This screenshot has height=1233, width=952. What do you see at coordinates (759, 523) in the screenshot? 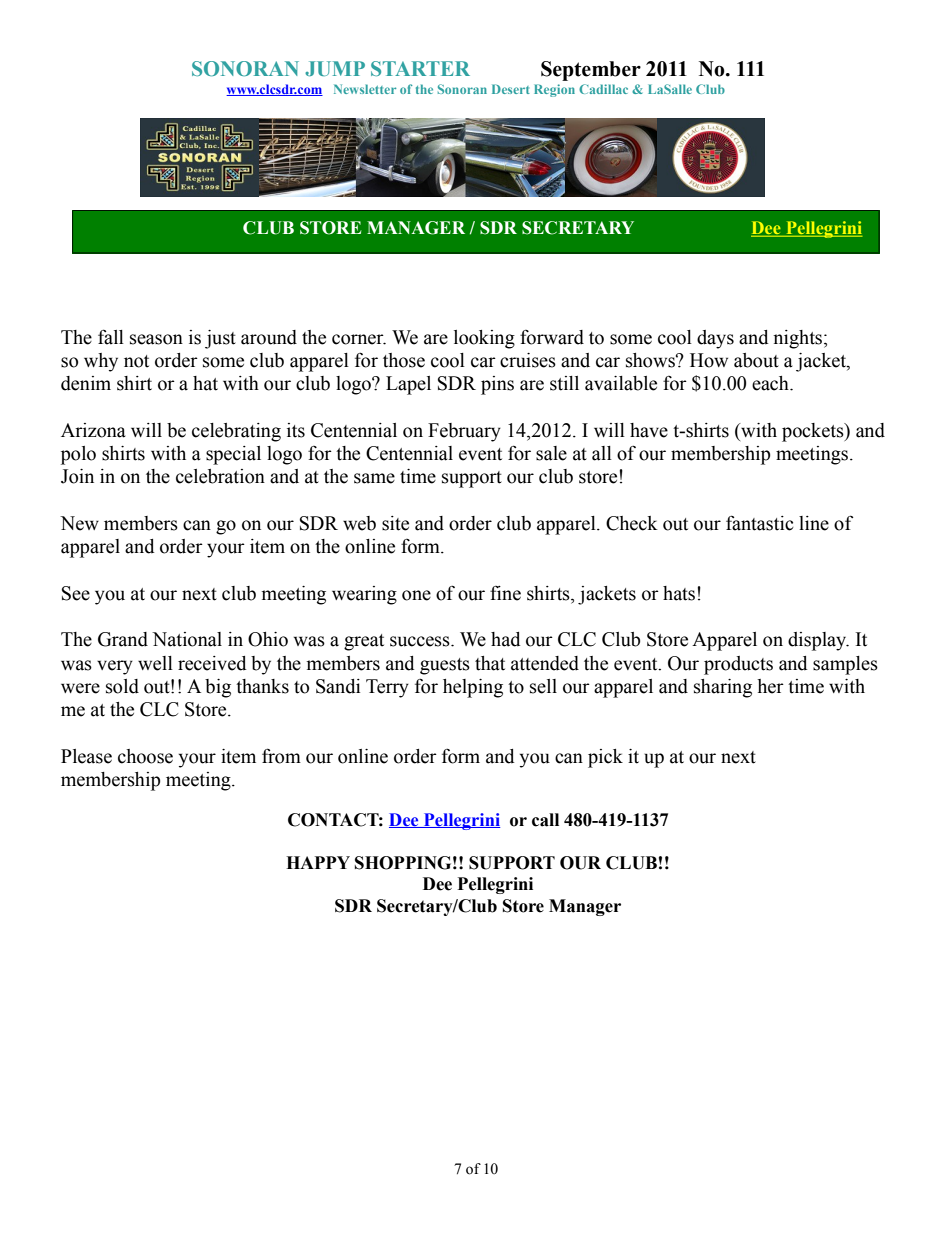
I see `fantastic` at bounding box center [759, 523].
